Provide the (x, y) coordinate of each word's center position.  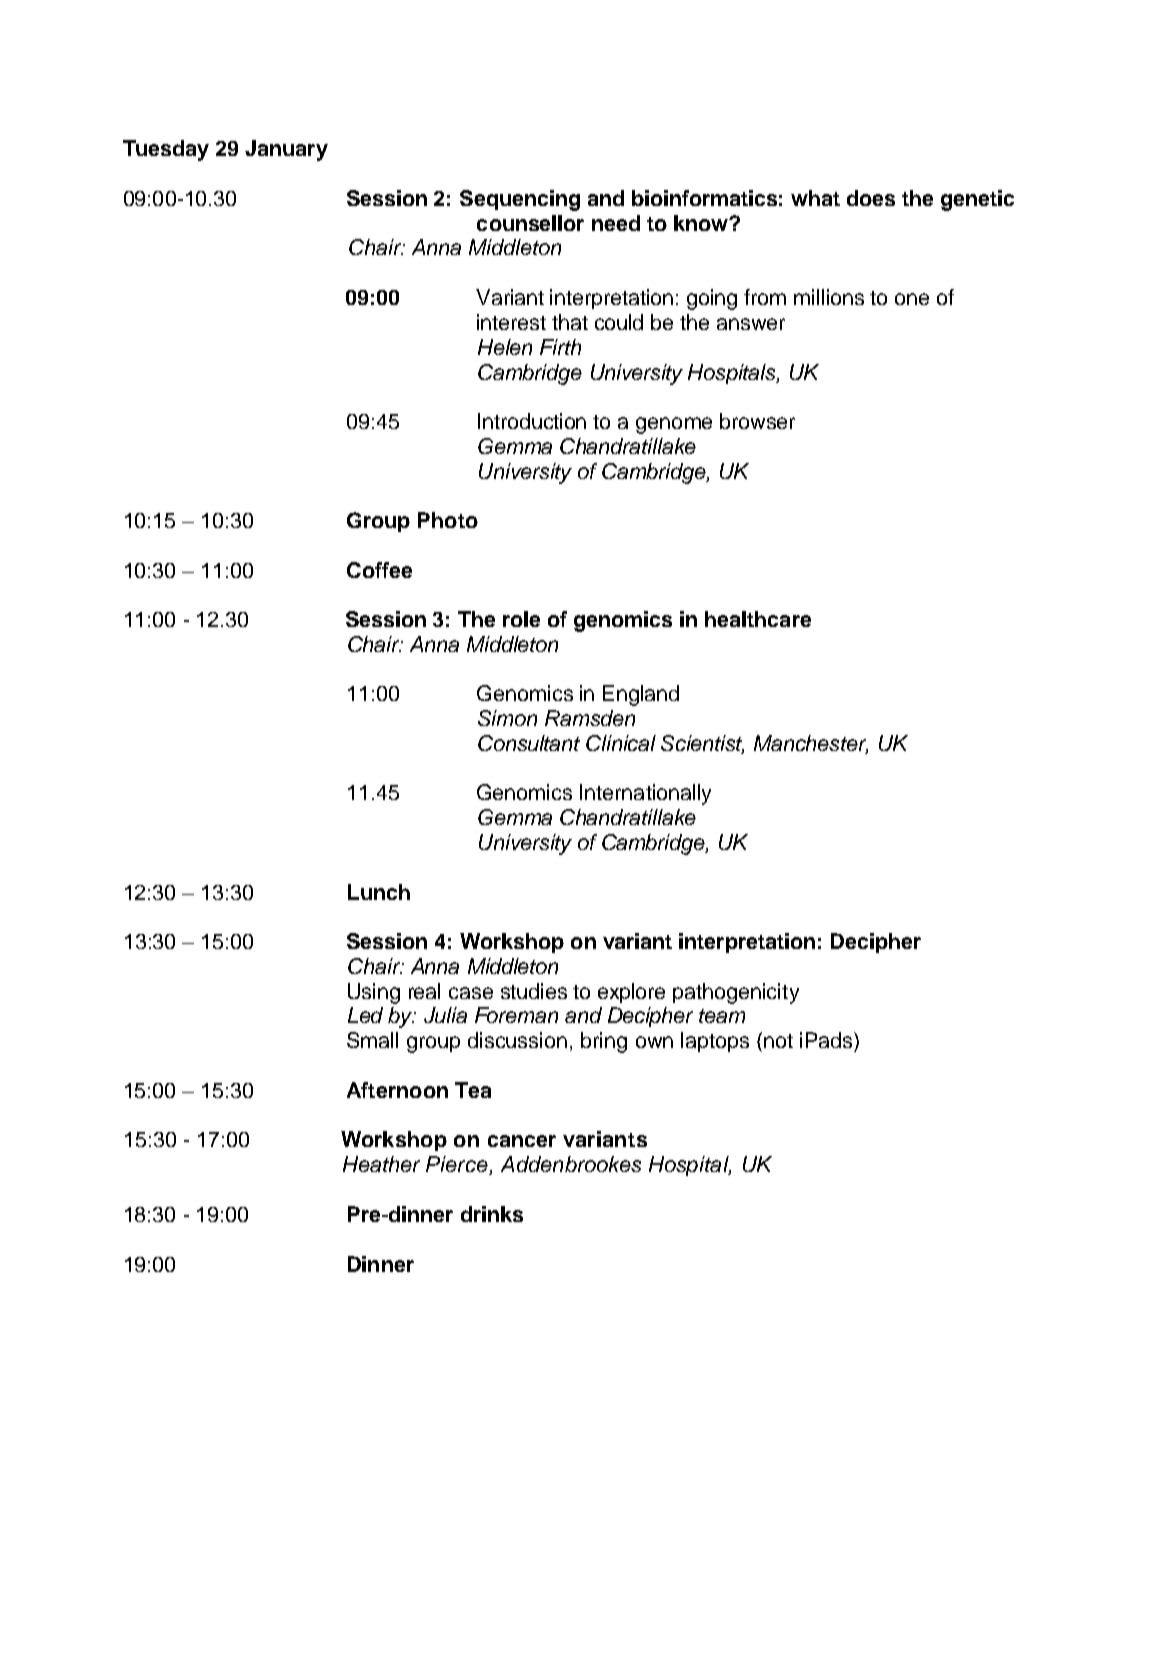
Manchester (811, 744)
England (641, 695)
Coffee (379, 570)
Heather (381, 1164)
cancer (522, 1141)
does (871, 198)
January (286, 150)
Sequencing (520, 200)
